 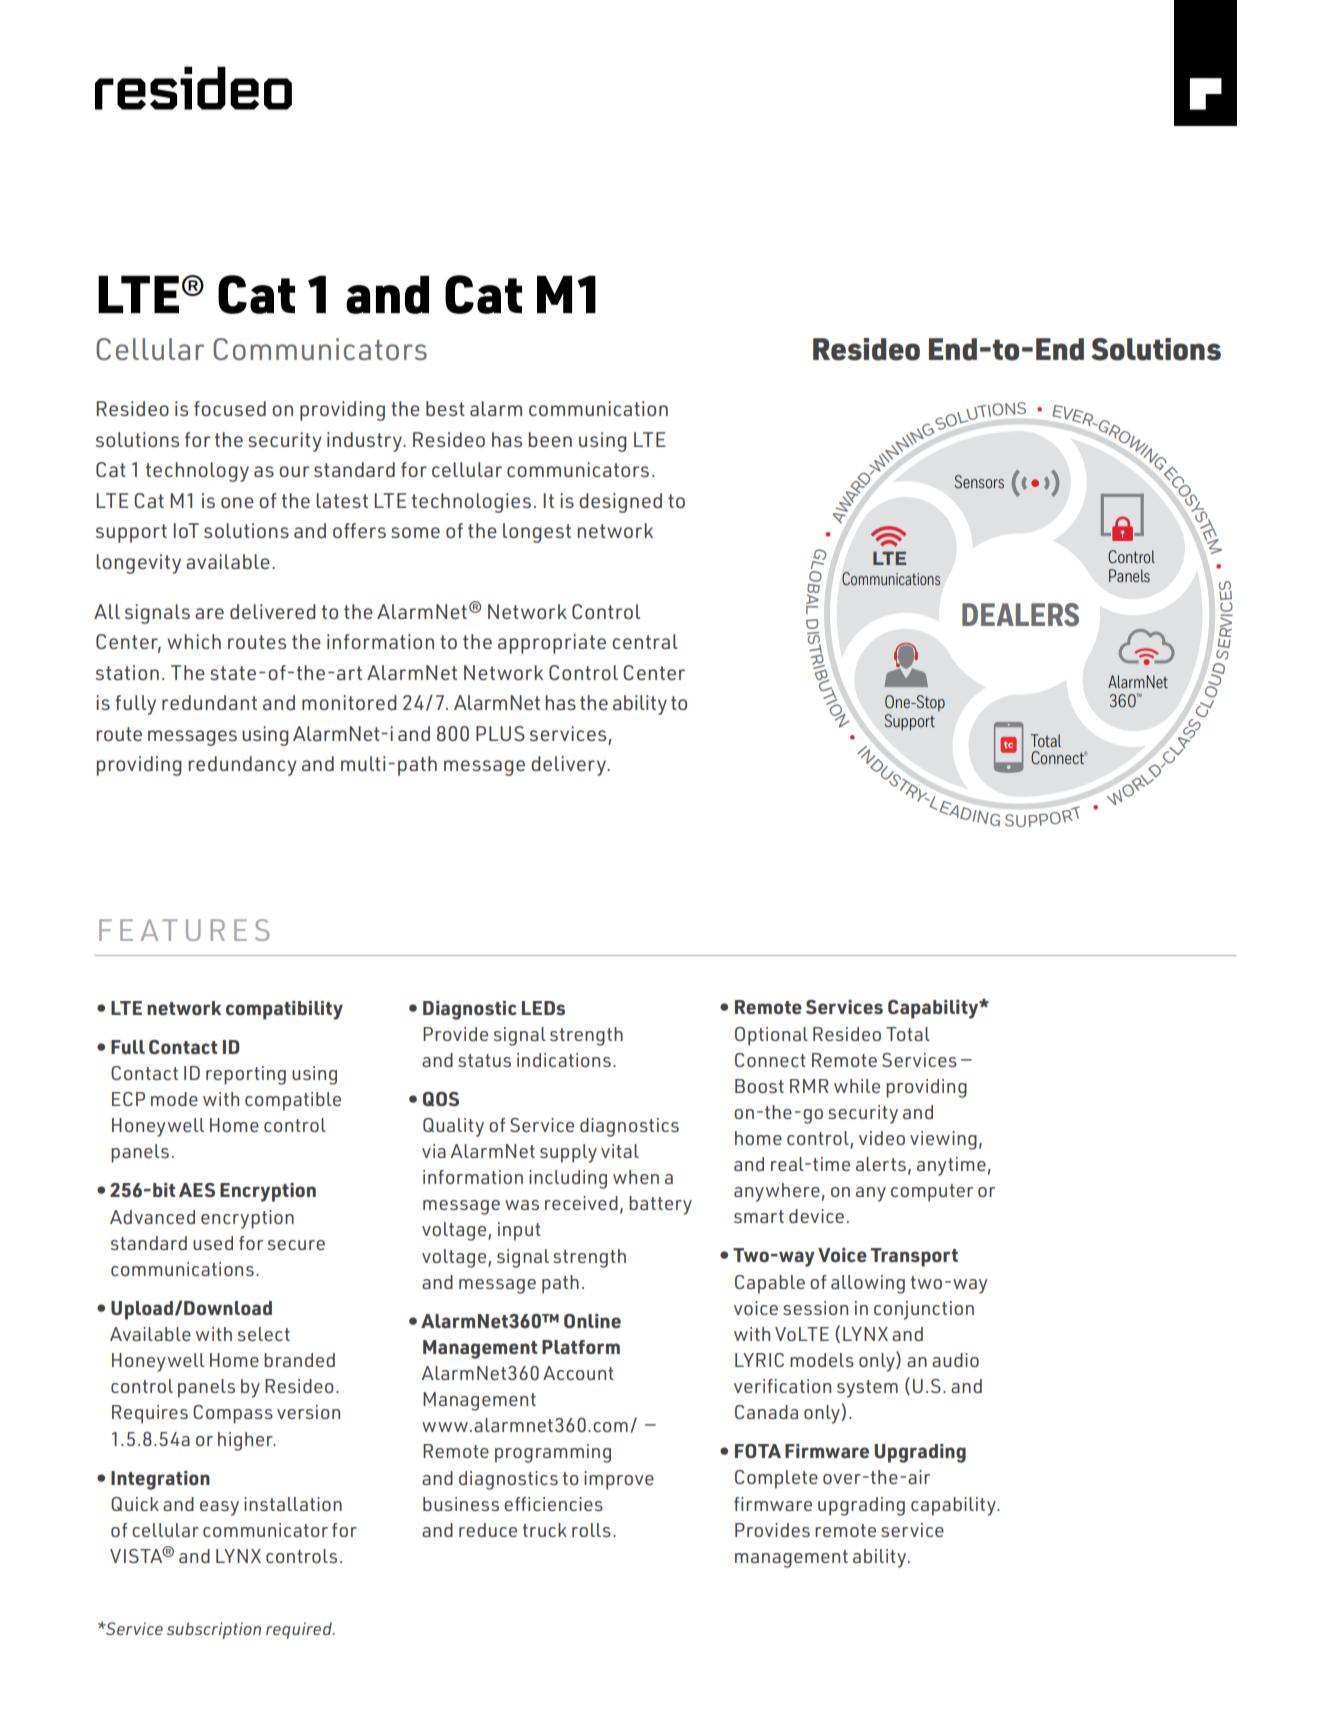 What do you see at coordinates (284, 1010) in the image?
I see `compatibility` at bounding box center [284, 1010].
